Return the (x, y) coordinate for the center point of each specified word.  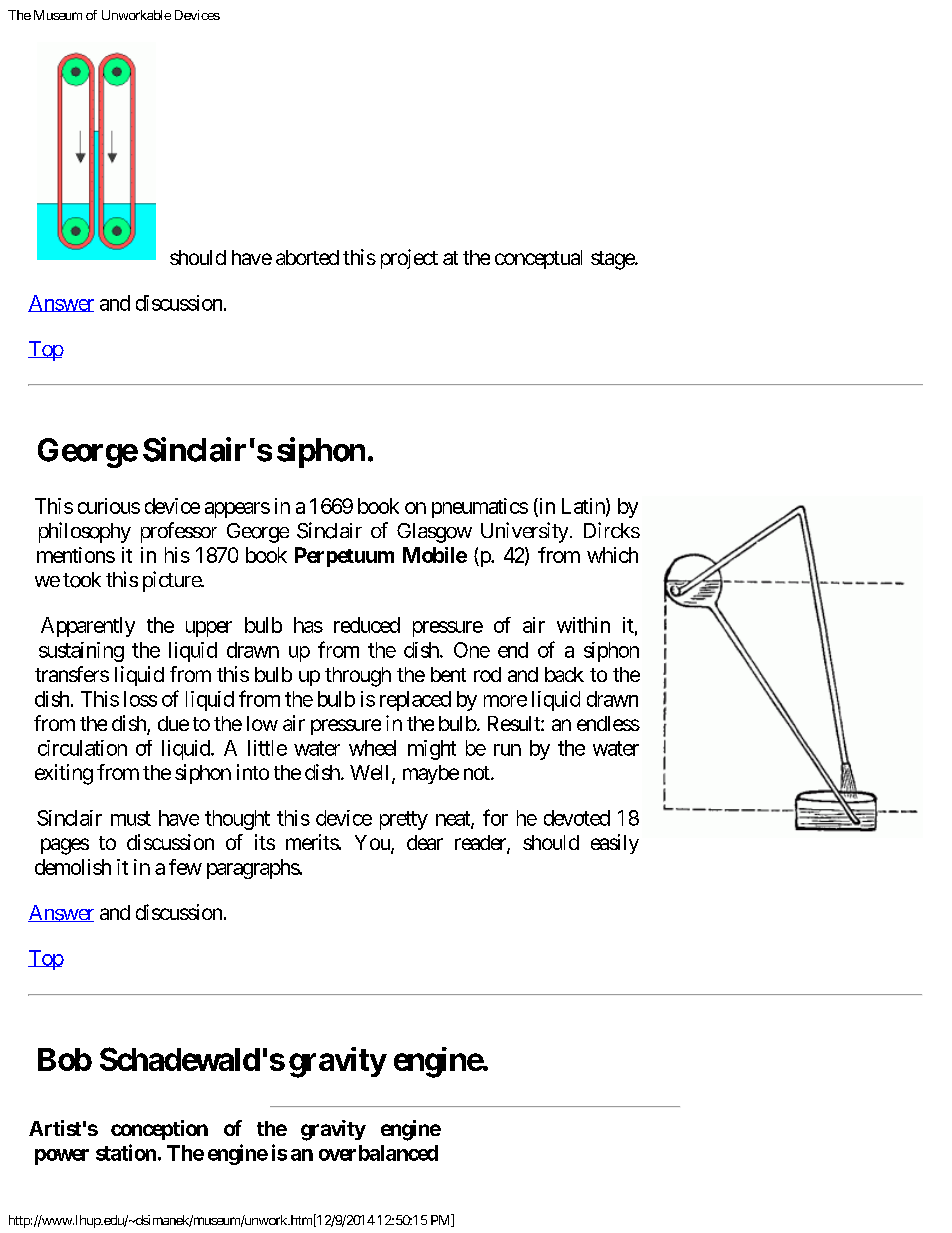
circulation (82, 748)
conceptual (538, 259)
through (358, 677)
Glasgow (434, 533)
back (564, 674)
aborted (307, 257)
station (126, 1152)
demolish (73, 867)
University (524, 532)
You (373, 844)
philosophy (85, 532)
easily (615, 844)
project (409, 259)
